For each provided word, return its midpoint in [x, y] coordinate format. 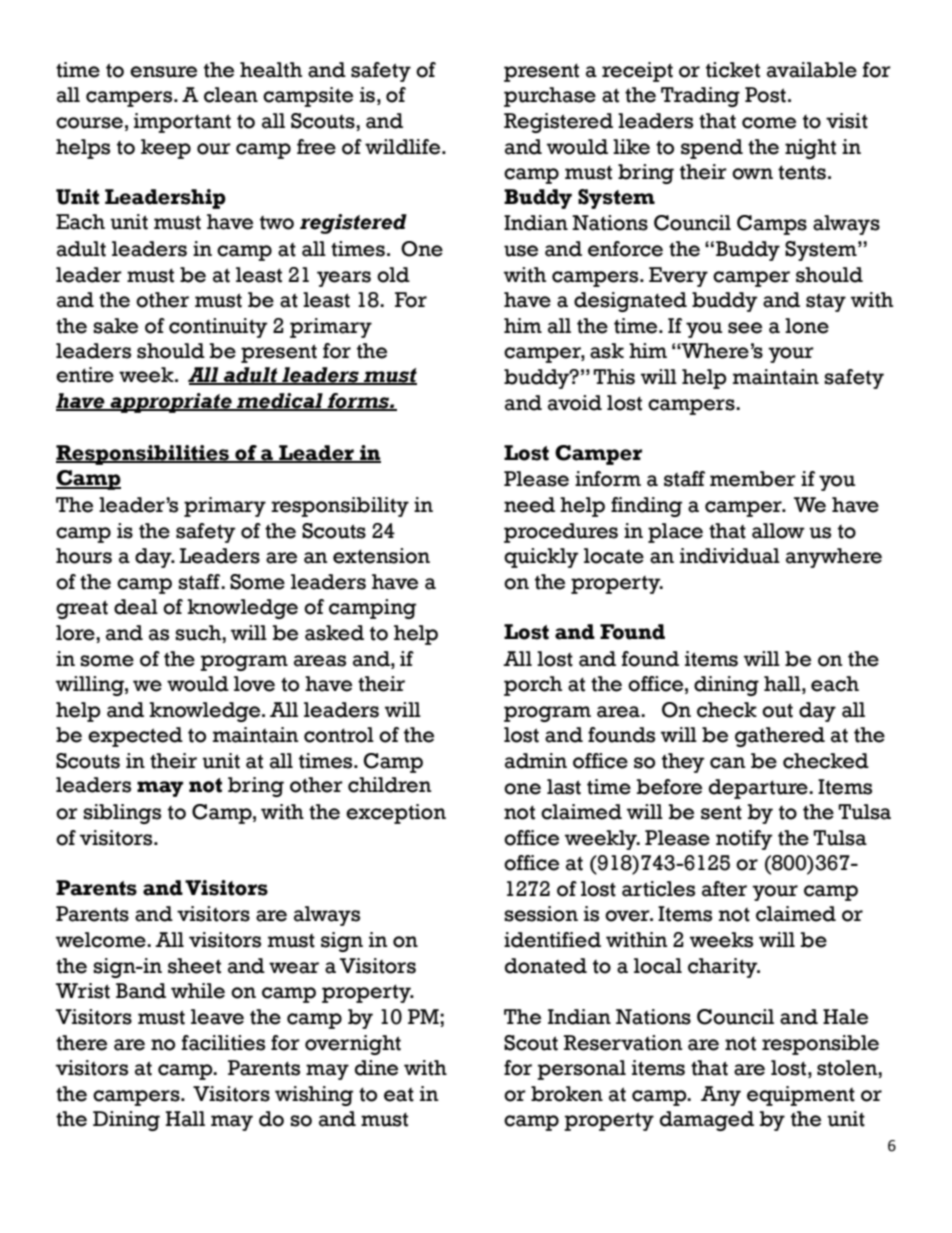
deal [136, 607]
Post [765, 95]
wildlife [404, 147]
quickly [541, 558]
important [182, 123]
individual [730, 556]
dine [376, 1068]
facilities [223, 1043]
